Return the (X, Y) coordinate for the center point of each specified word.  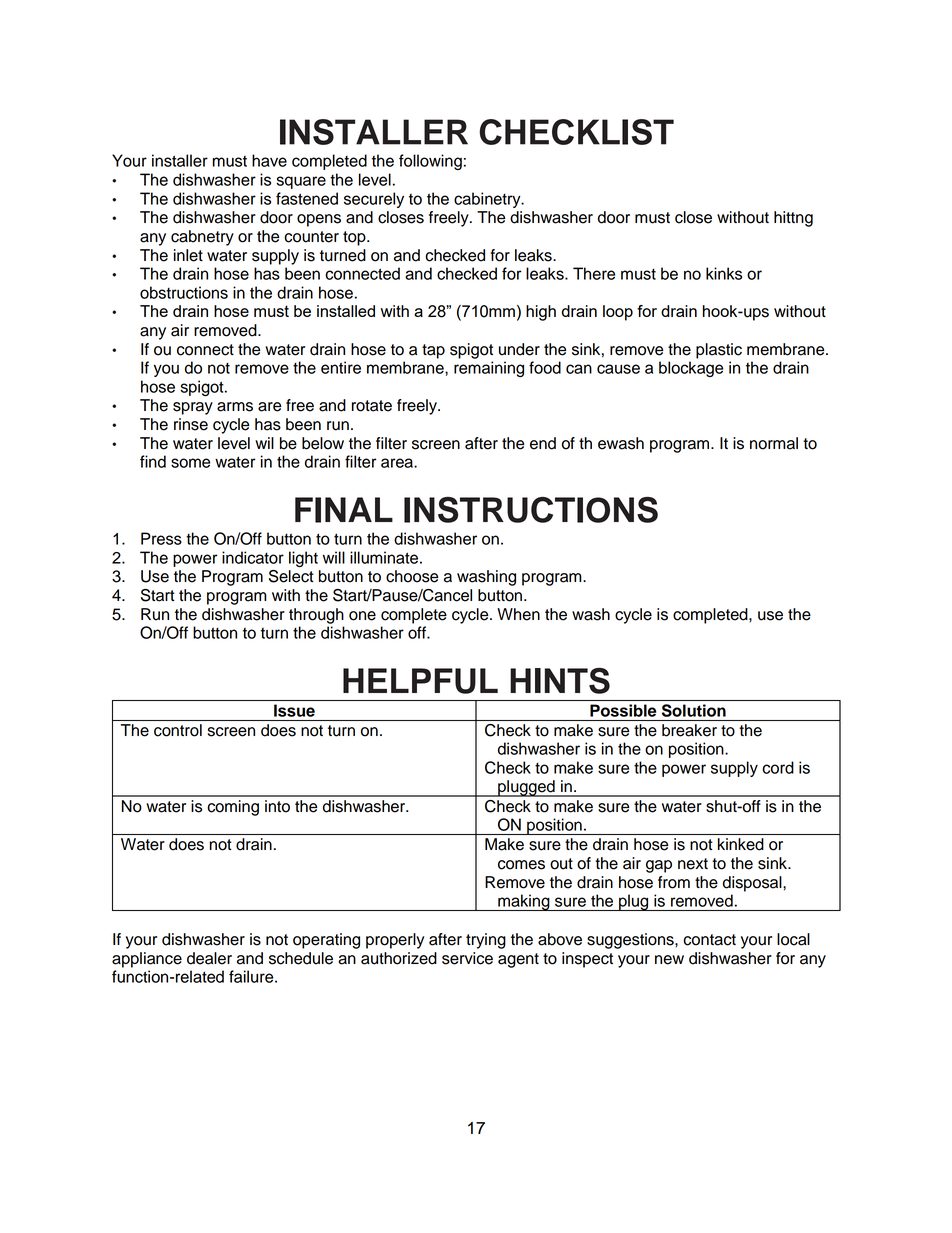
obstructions (184, 292)
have (269, 160)
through (316, 616)
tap (433, 351)
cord (778, 767)
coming (233, 808)
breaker (689, 730)
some (190, 463)
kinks (724, 273)
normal (774, 443)
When (518, 614)
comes (521, 865)
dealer (209, 958)
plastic (719, 351)
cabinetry (488, 200)
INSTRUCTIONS (531, 510)
